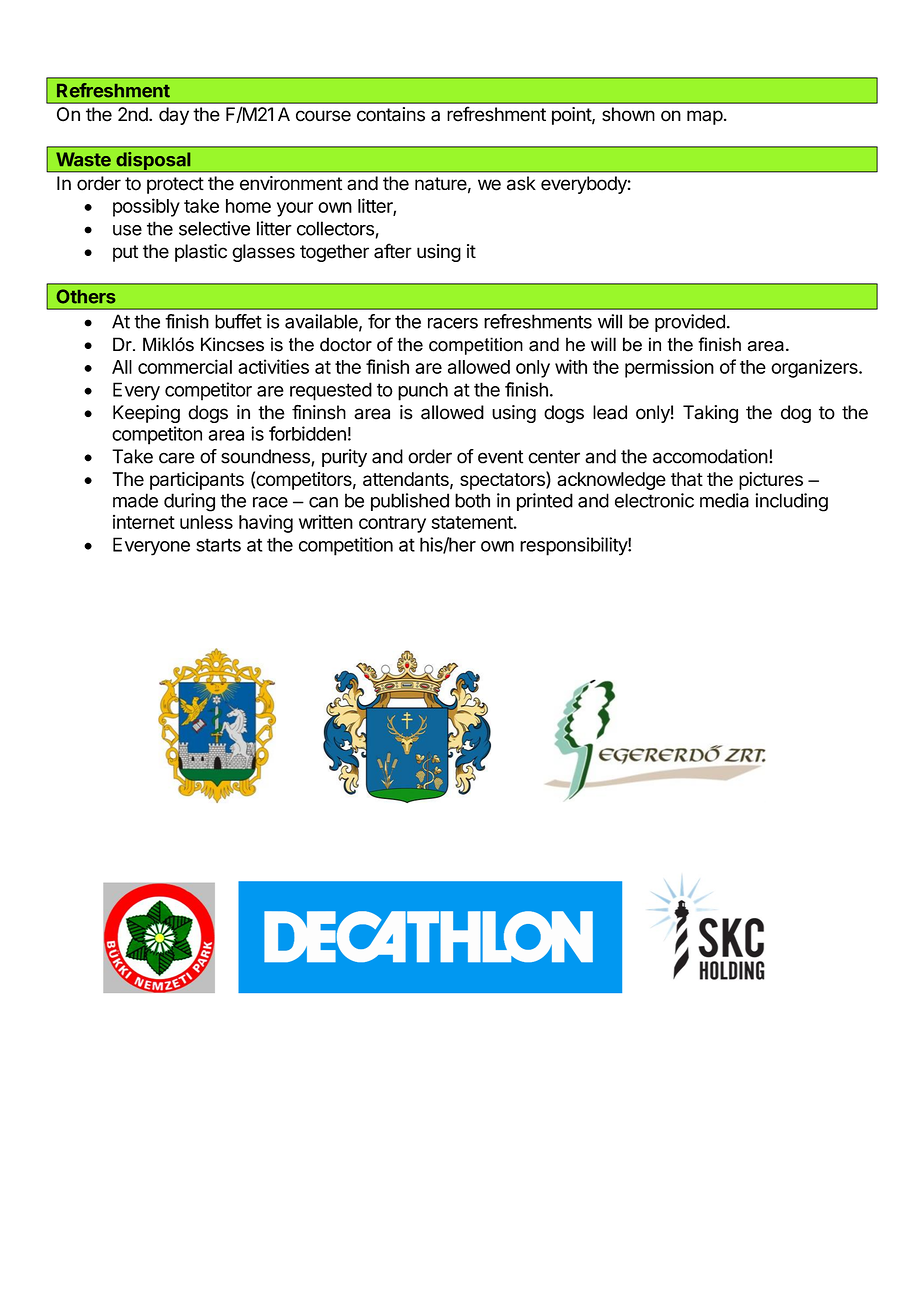  I want to click on internet, so click(144, 522).
